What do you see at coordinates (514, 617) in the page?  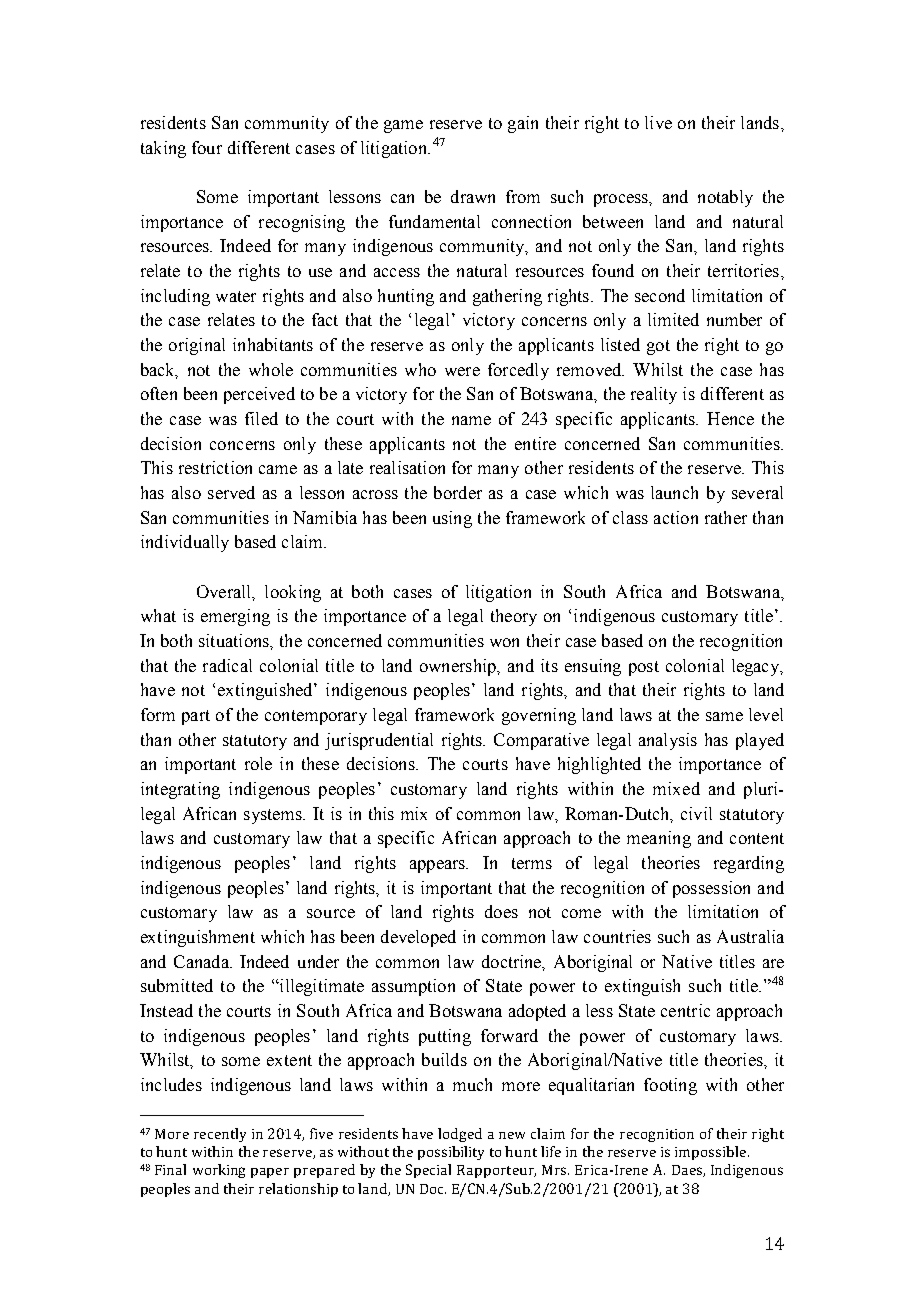 I see `theory` at bounding box center [514, 617].
